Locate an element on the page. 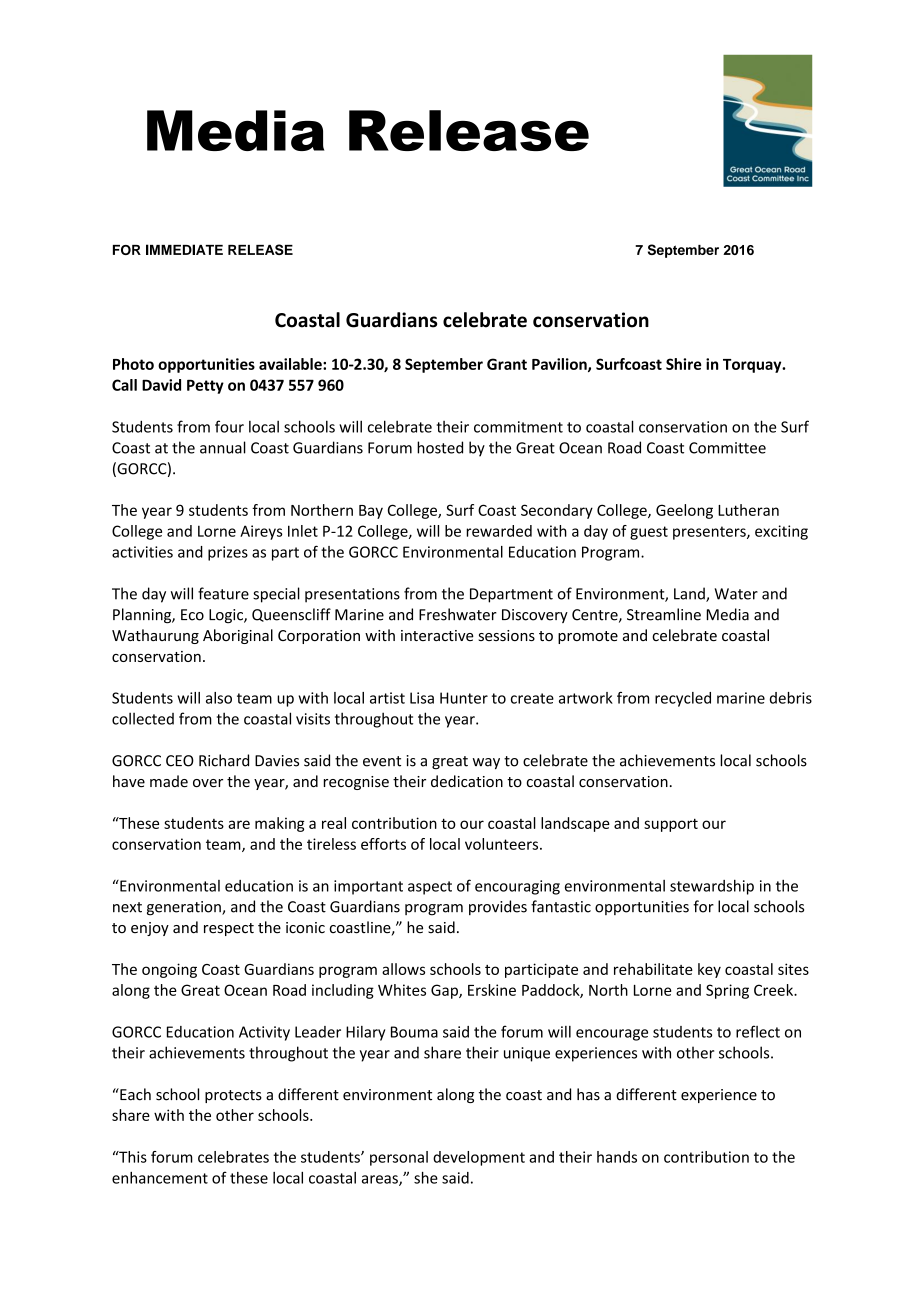 The image size is (924, 1308). Richard is located at coordinates (224, 760).
